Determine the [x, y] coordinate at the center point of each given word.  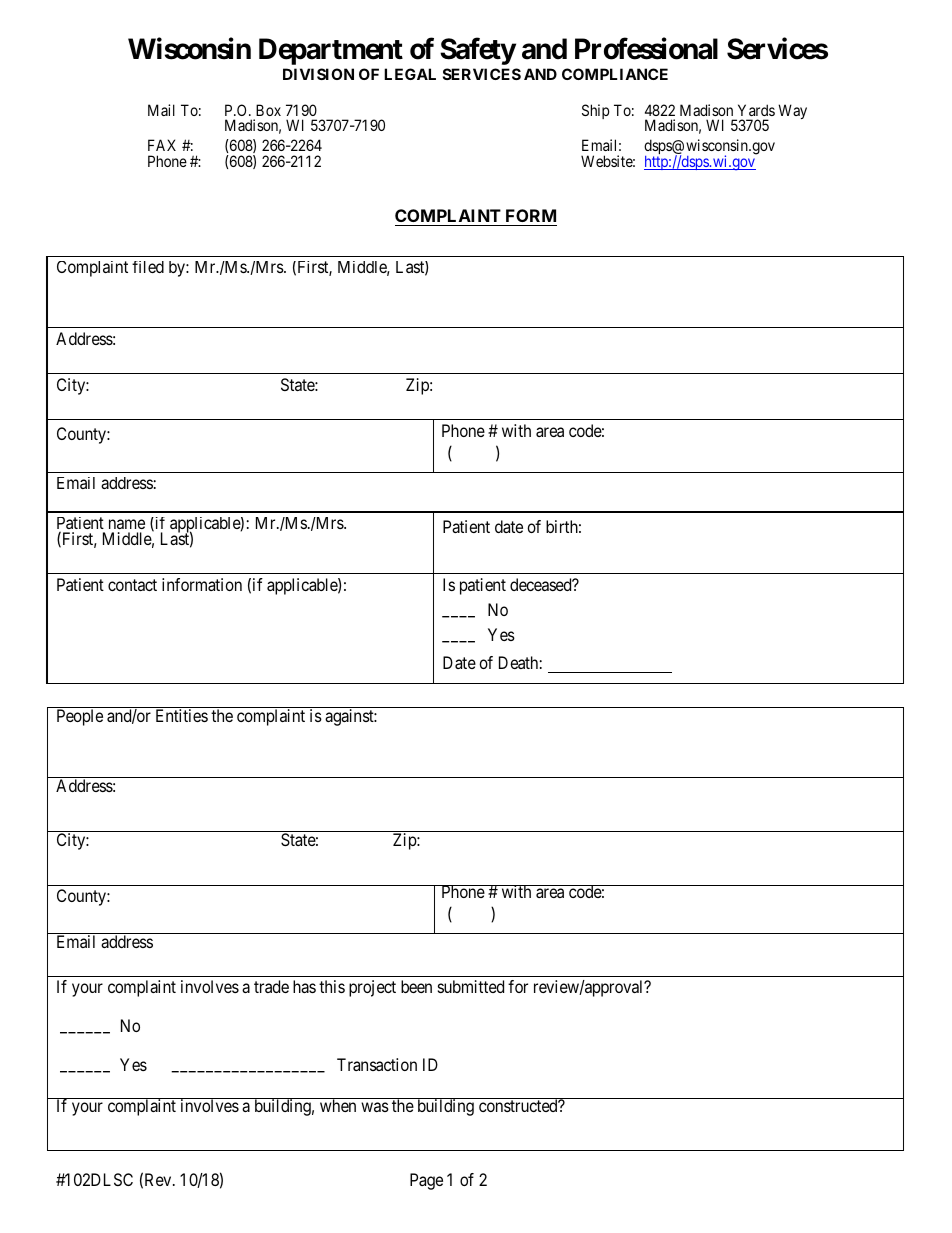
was [375, 1107]
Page [426, 1181]
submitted [471, 986]
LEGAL [410, 74]
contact [132, 585]
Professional [646, 49]
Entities [182, 715]
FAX [162, 145]
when [338, 1105]
